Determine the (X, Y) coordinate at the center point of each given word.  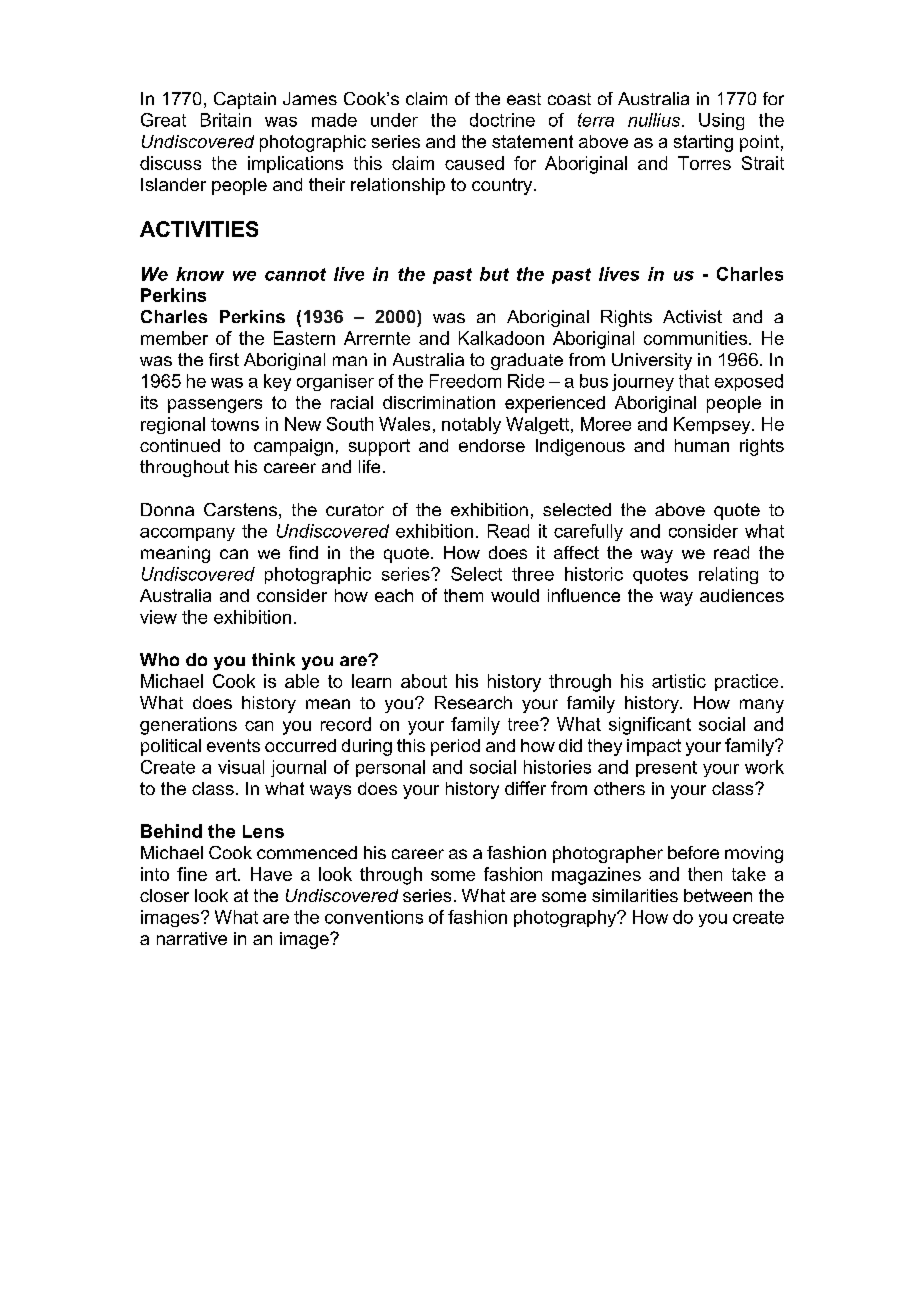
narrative (192, 938)
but (494, 274)
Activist (692, 316)
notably (471, 425)
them (463, 595)
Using (721, 121)
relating (728, 575)
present (666, 769)
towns (235, 424)
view (158, 617)
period (455, 747)
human (702, 445)
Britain (226, 120)
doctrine (502, 120)
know (200, 274)
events (233, 745)
